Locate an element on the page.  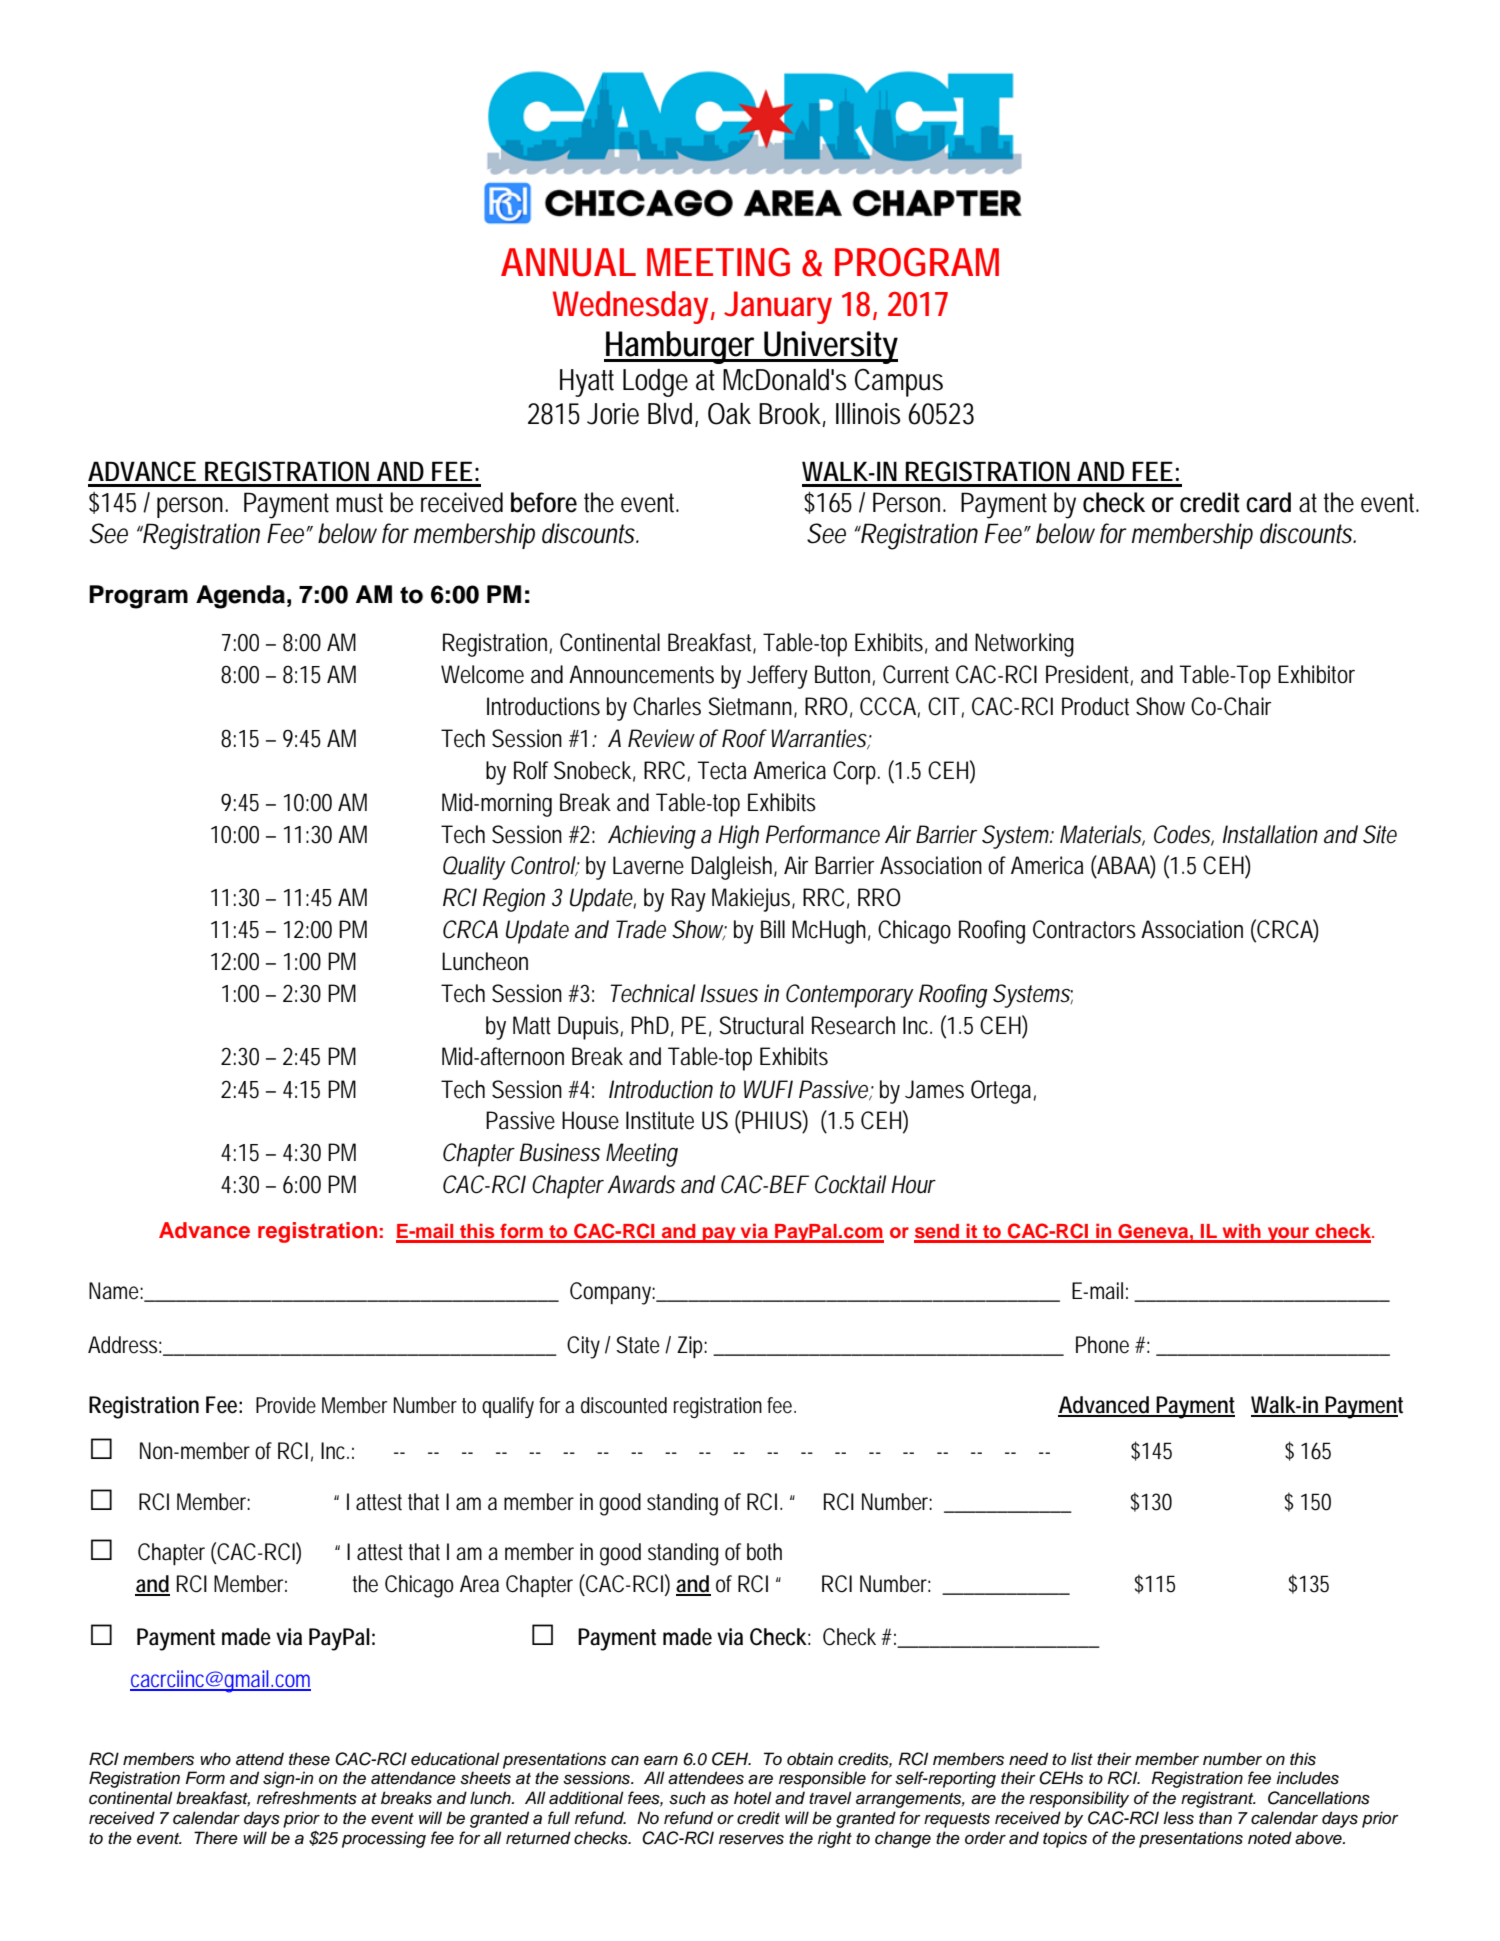
Matt is located at coordinates (532, 1025).
